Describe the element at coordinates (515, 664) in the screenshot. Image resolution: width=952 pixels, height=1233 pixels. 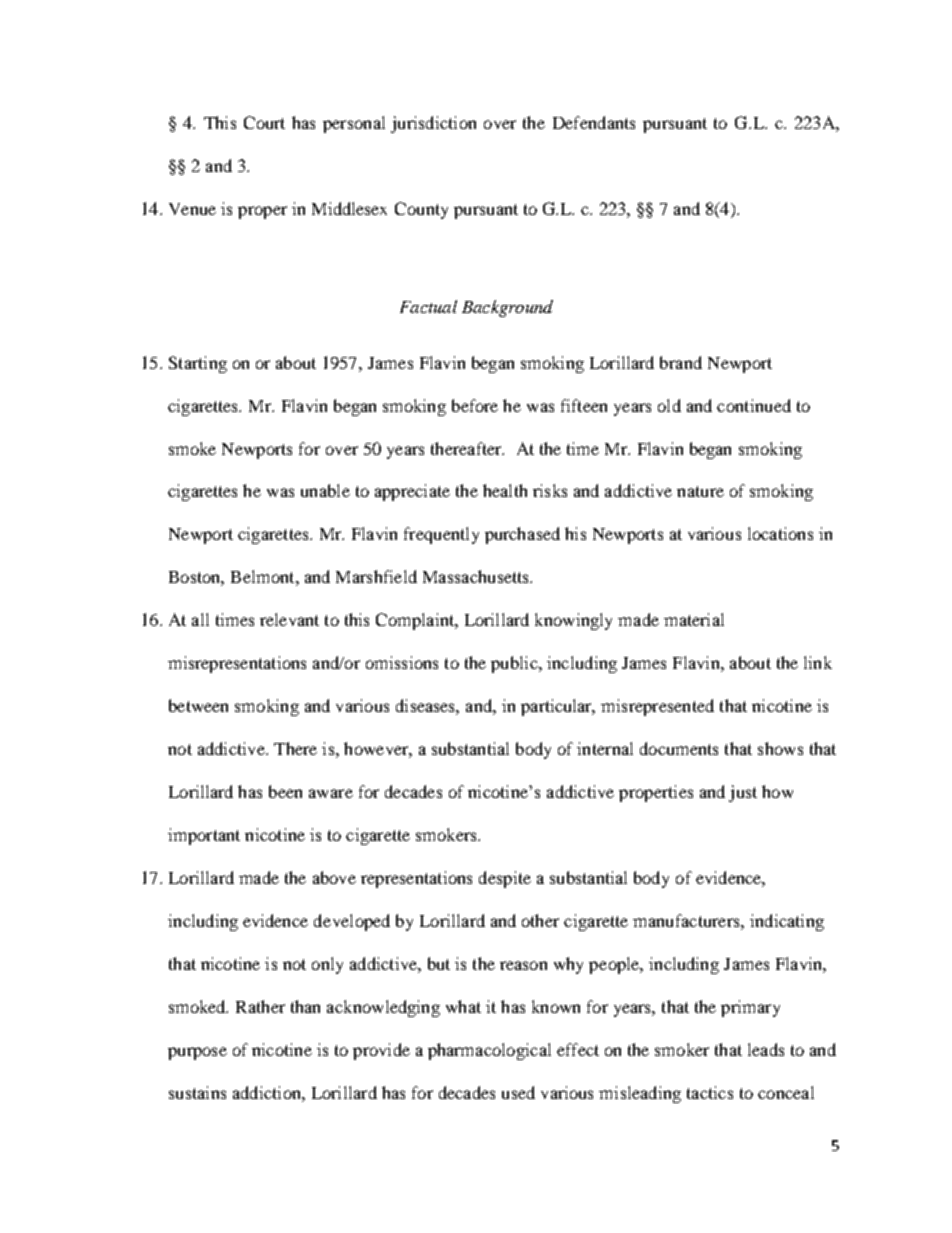
I see `public` at that location.
